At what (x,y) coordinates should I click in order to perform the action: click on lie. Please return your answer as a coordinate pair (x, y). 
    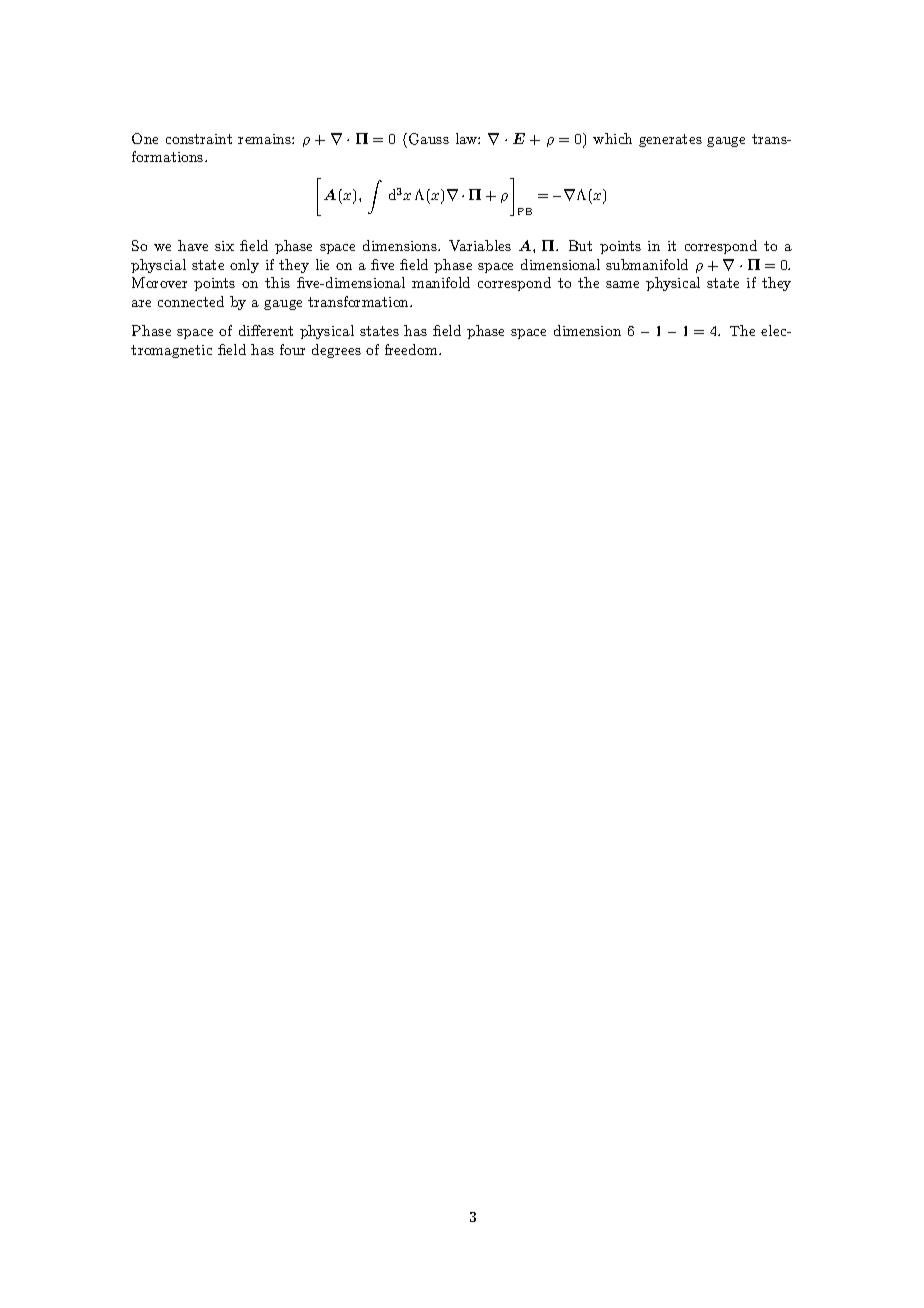
    Looking at the image, I should click on (322, 264).
